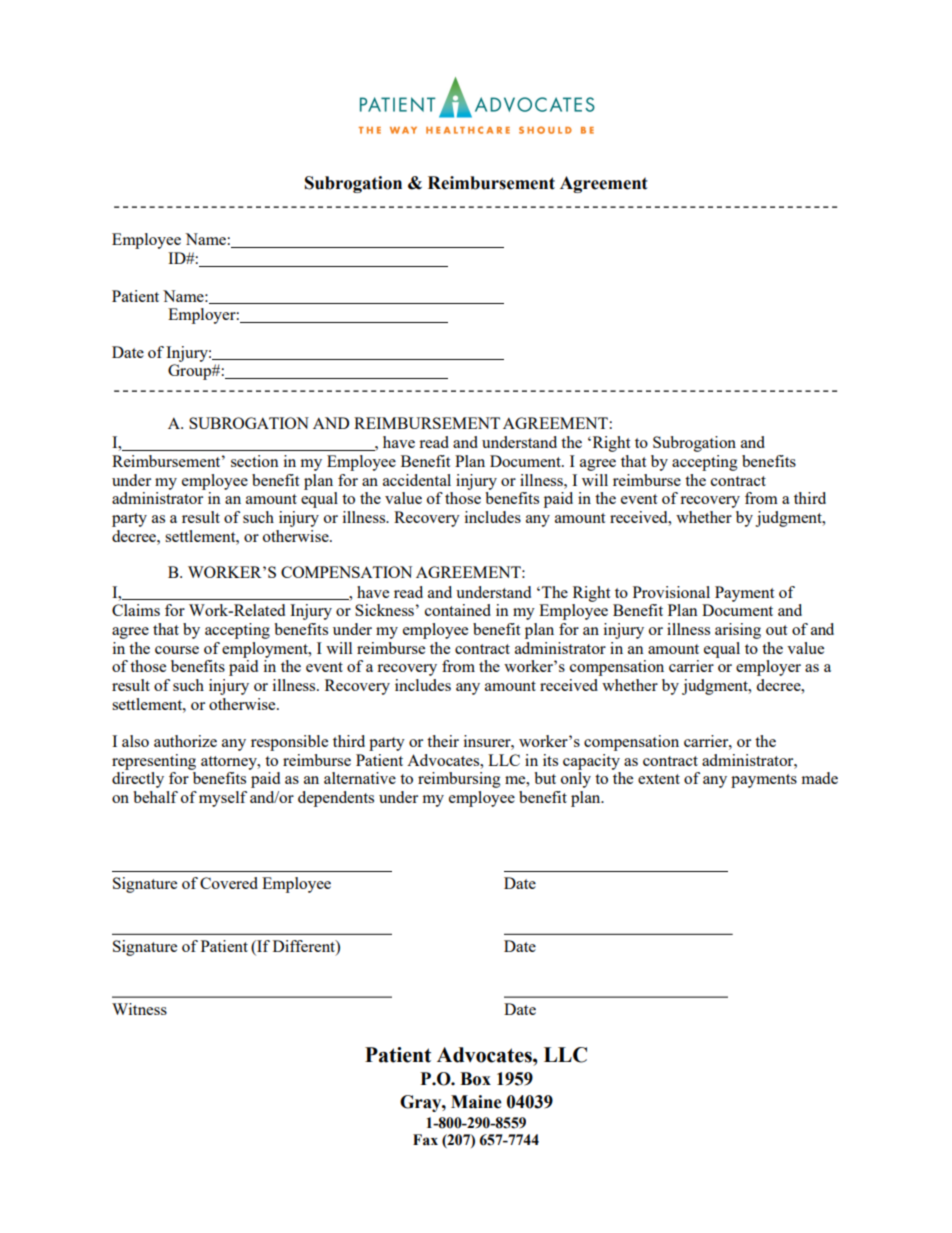  What do you see at coordinates (819, 778) in the screenshot?
I see `made` at bounding box center [819, 778].
